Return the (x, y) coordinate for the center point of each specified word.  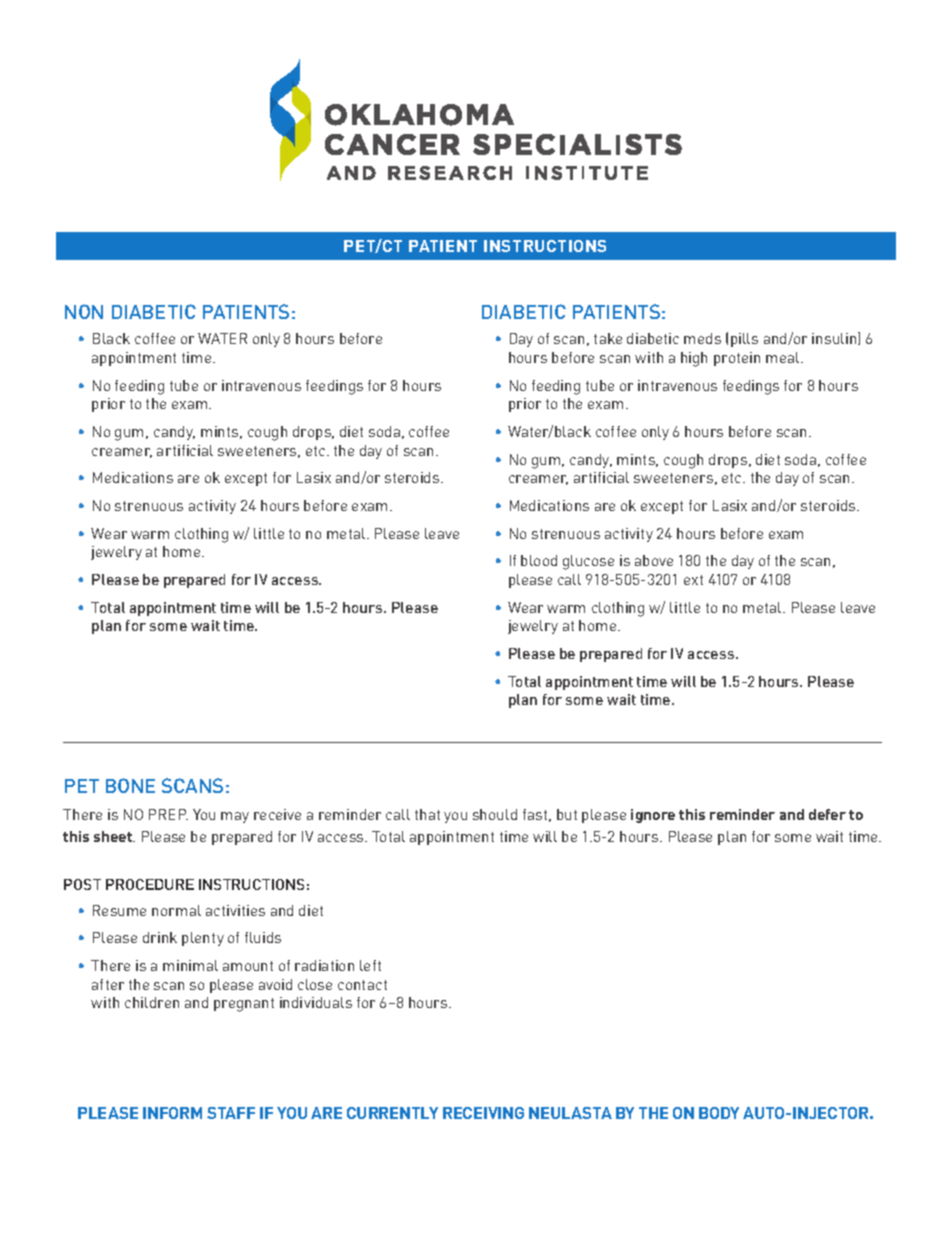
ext (693, 580)
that (427, 814)
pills (744, 340)
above (654, 560)
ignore (653, 816)
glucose (588, 562)
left (370, 965)
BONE (130, 785)
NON (84, 311)
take (608, 338)
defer (827, 814)
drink (160, 937)
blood (539, 560)
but (567, 814)
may (235, 817)
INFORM (172, 1113)
